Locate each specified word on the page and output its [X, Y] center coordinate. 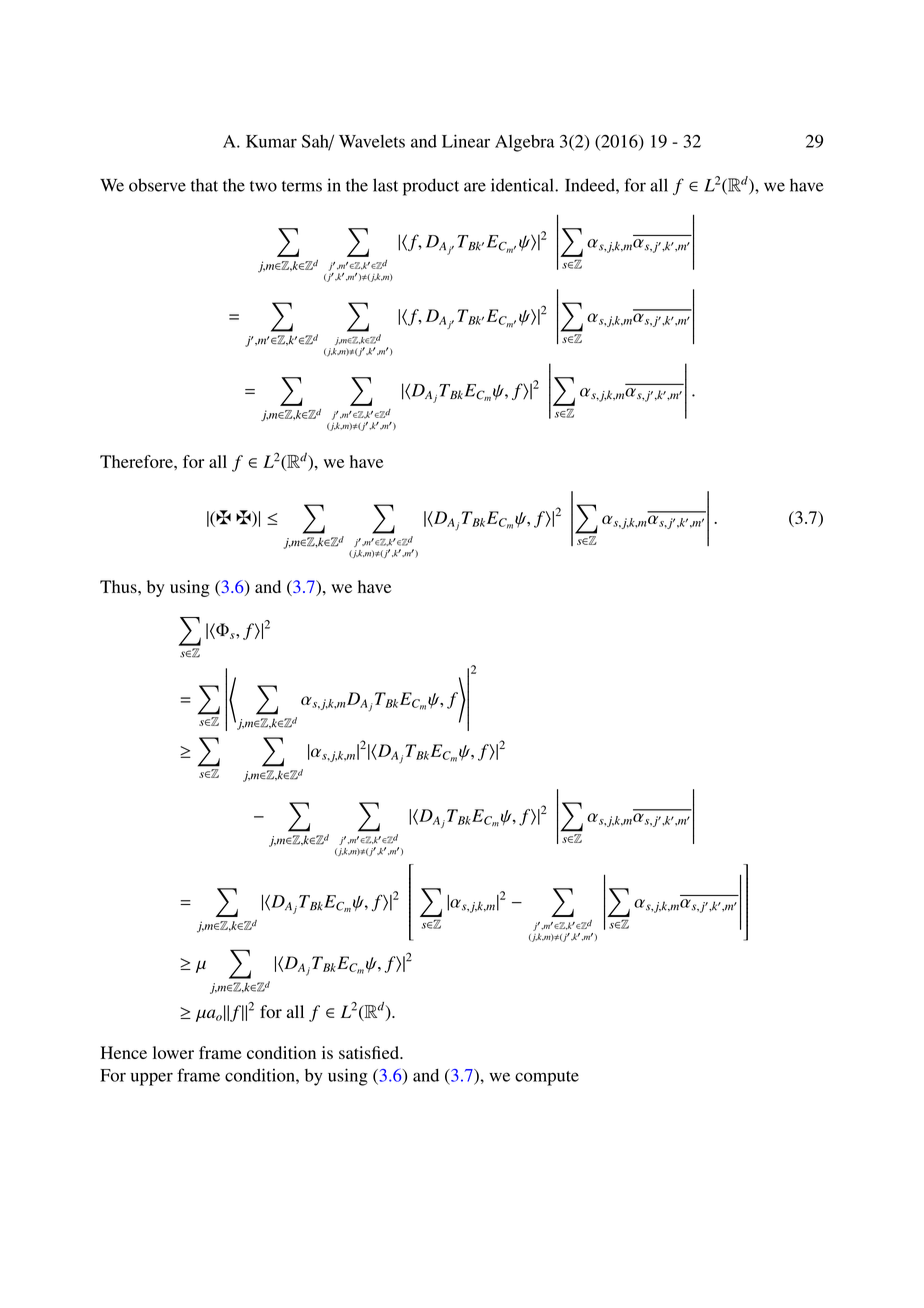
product [431, 187]
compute [547, 1078]
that [204, 185]
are [475, 187]
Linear [466, 141]
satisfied [370, 1052]
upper [152, 1079]
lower [173, 1052]
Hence [124, 1052]
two [263, 186]
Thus [119, 586]
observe [157, 185]
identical [523, 185]
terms [302, 186]
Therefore [137, 461]
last [385, 185]
